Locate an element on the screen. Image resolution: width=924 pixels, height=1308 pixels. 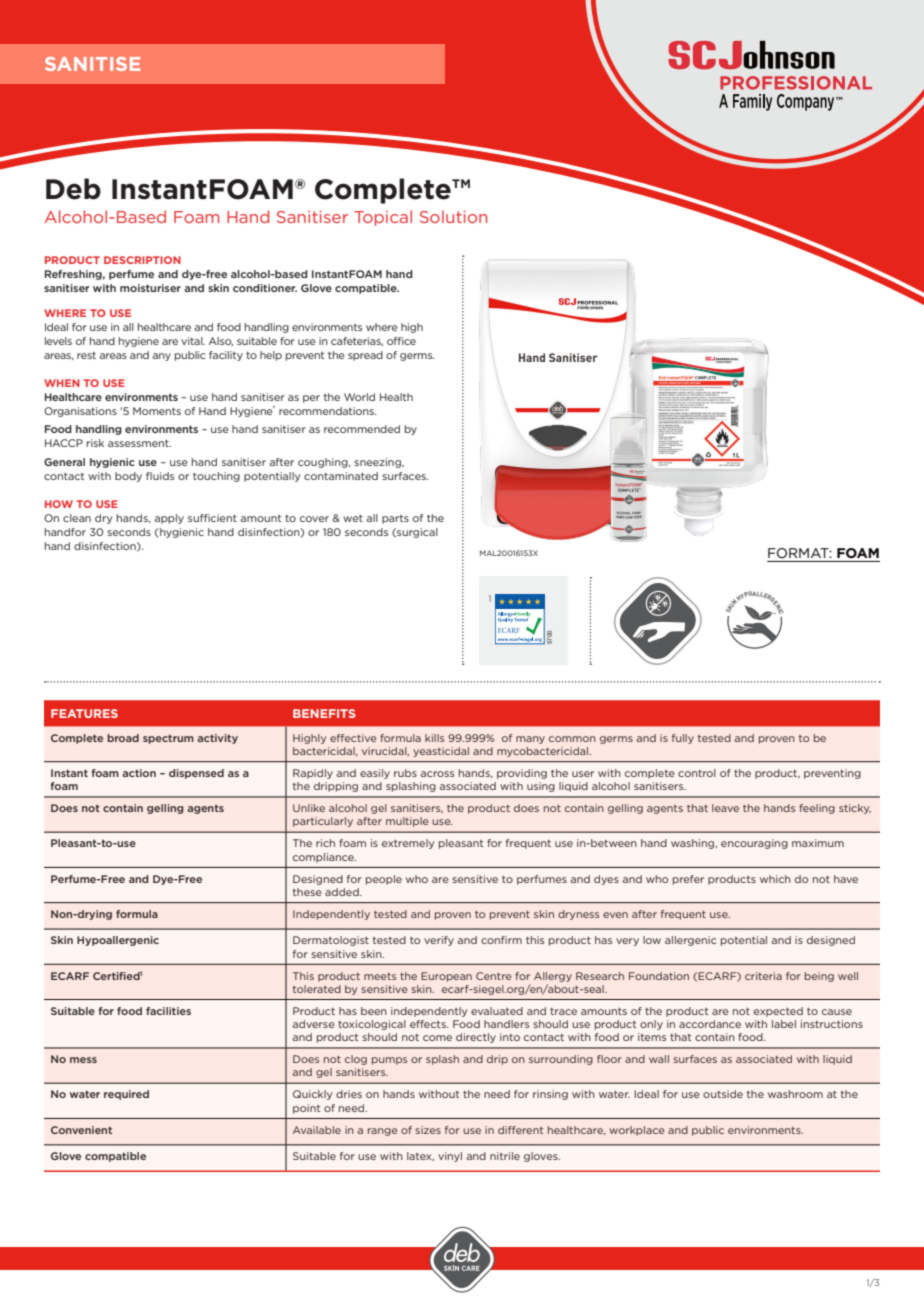
Solution is located at coordinates (453, 216).
